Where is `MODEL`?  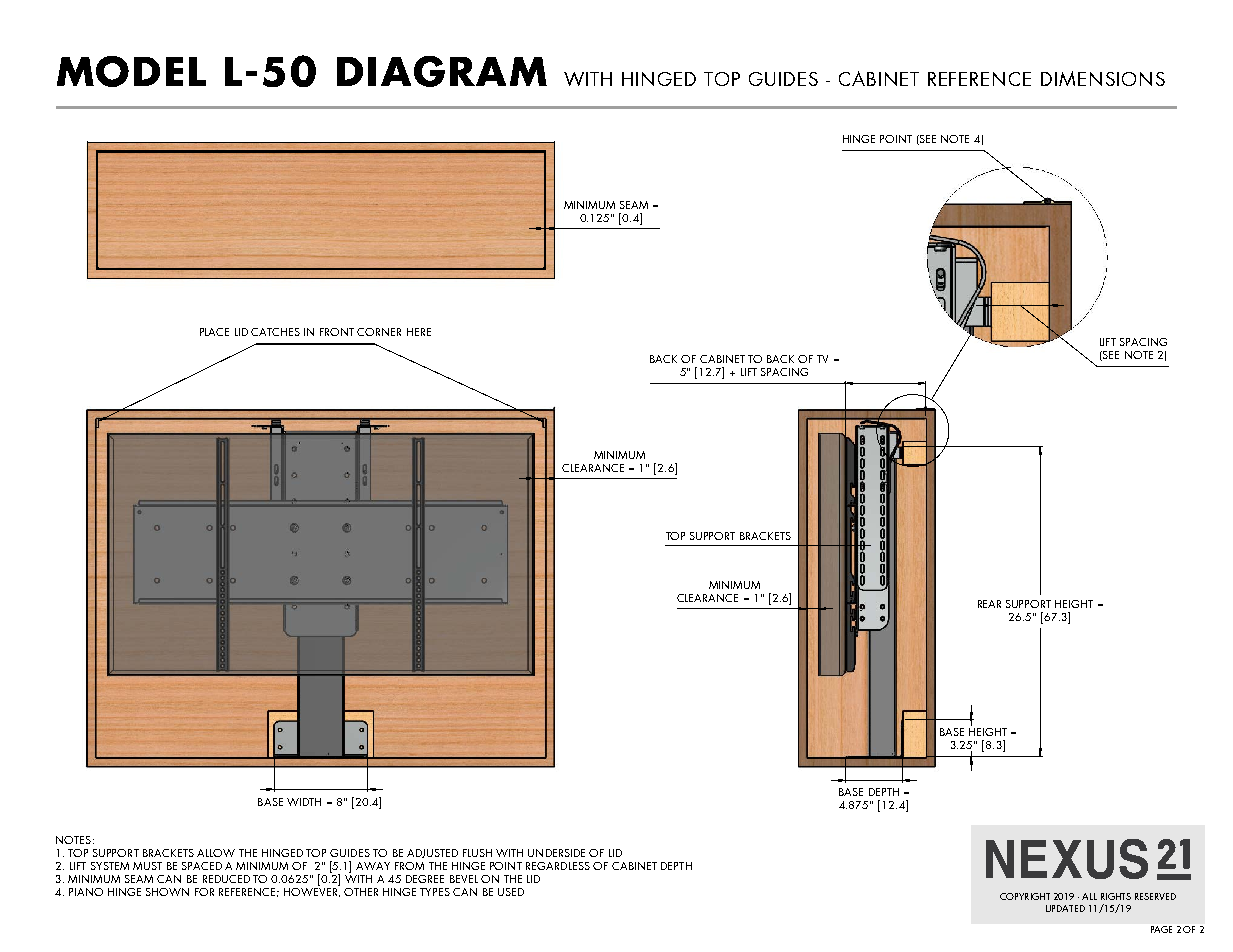 MODEL is located at coordinates (131, 71).
